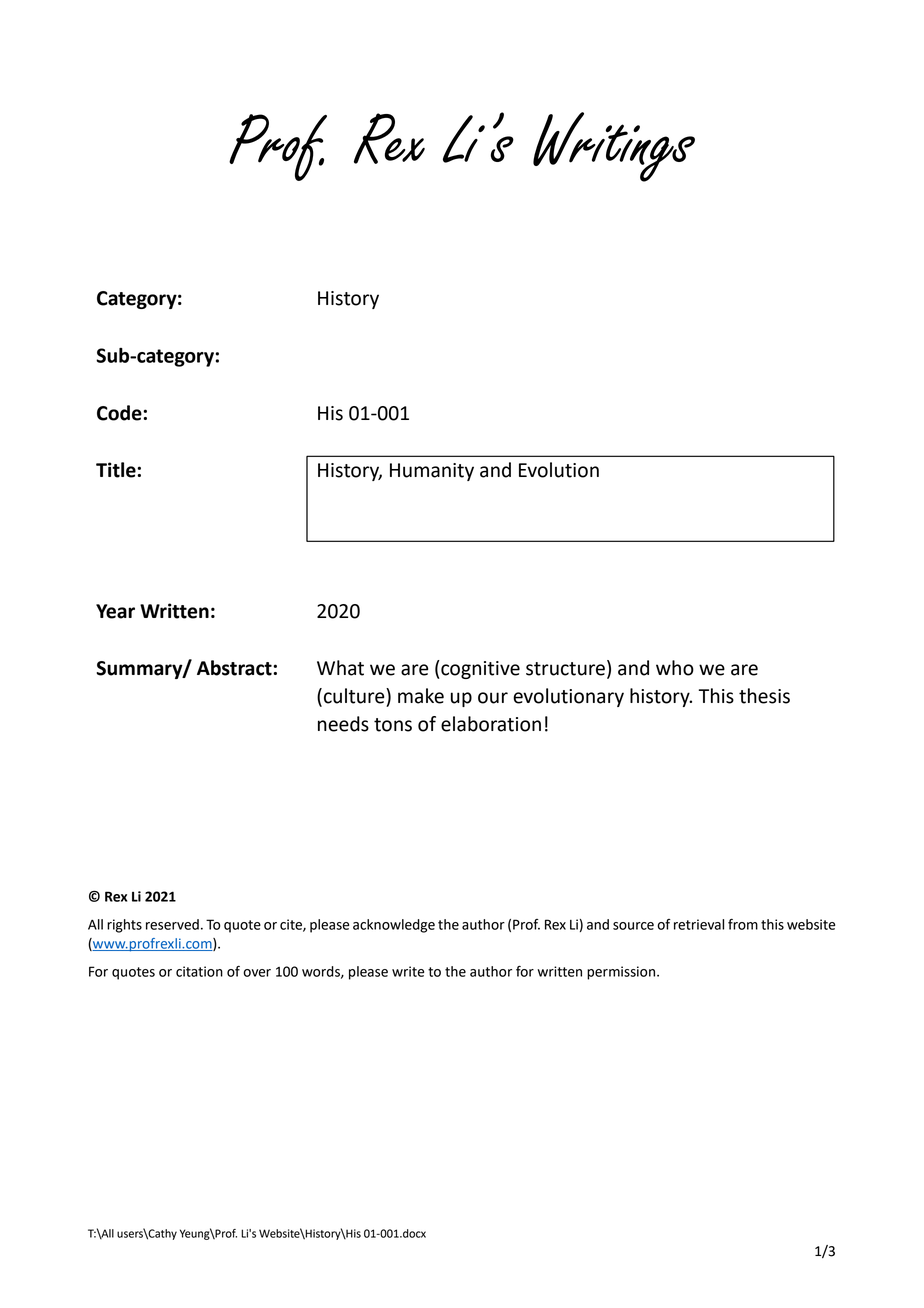 Image resolution: width=924 pixels, height=1308 pixels. What do you see at coordinates (408, 971) in the screenshot?
I see `write` at bounding box center [408, 971].
